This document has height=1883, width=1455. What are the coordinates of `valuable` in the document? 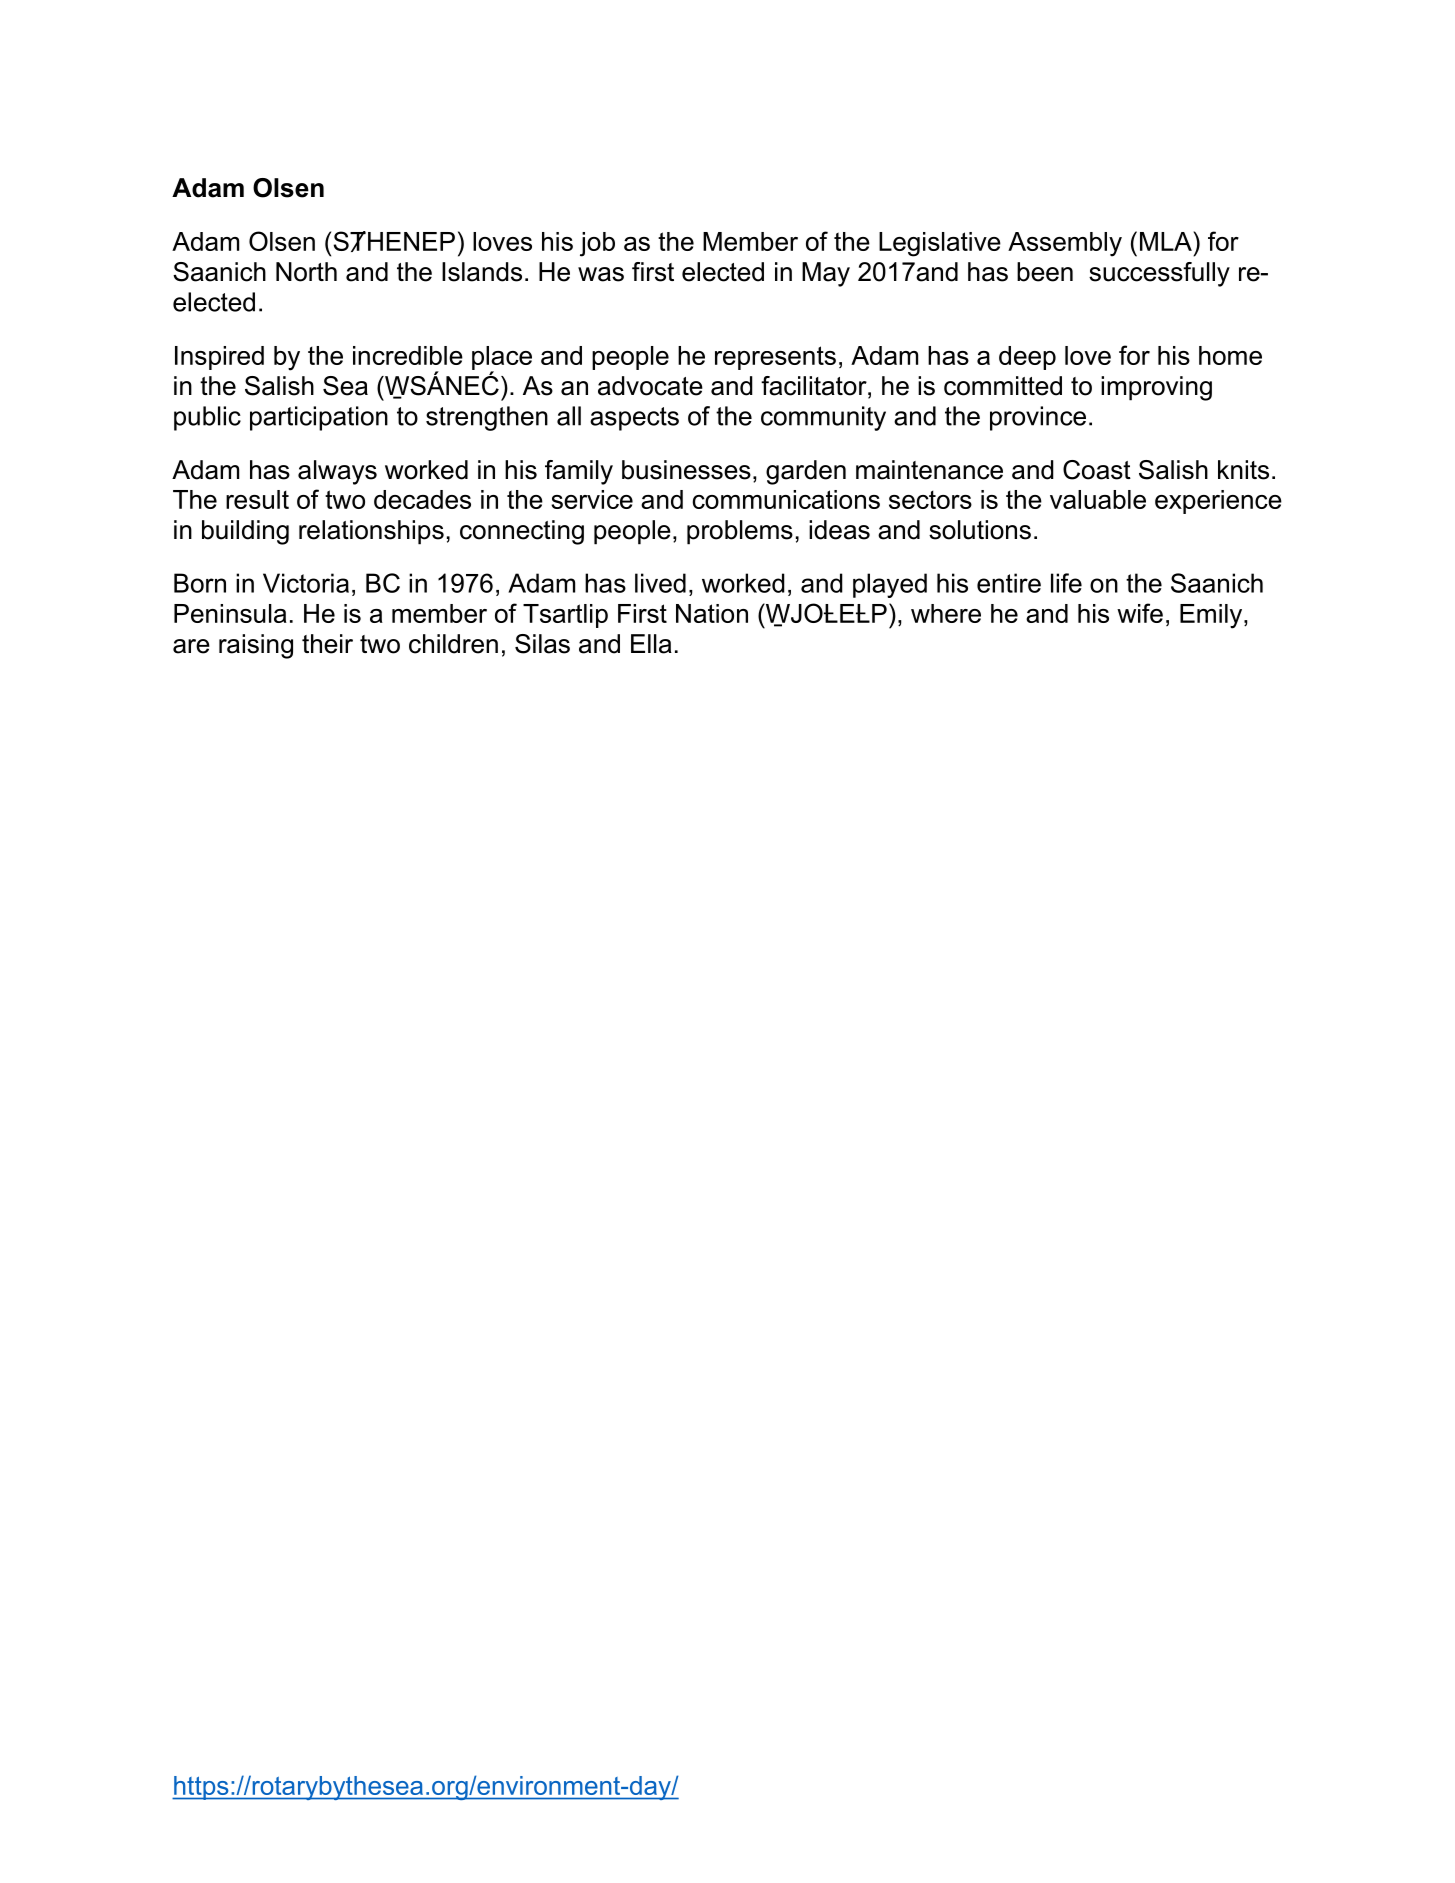 It's located at (1098, 499).
